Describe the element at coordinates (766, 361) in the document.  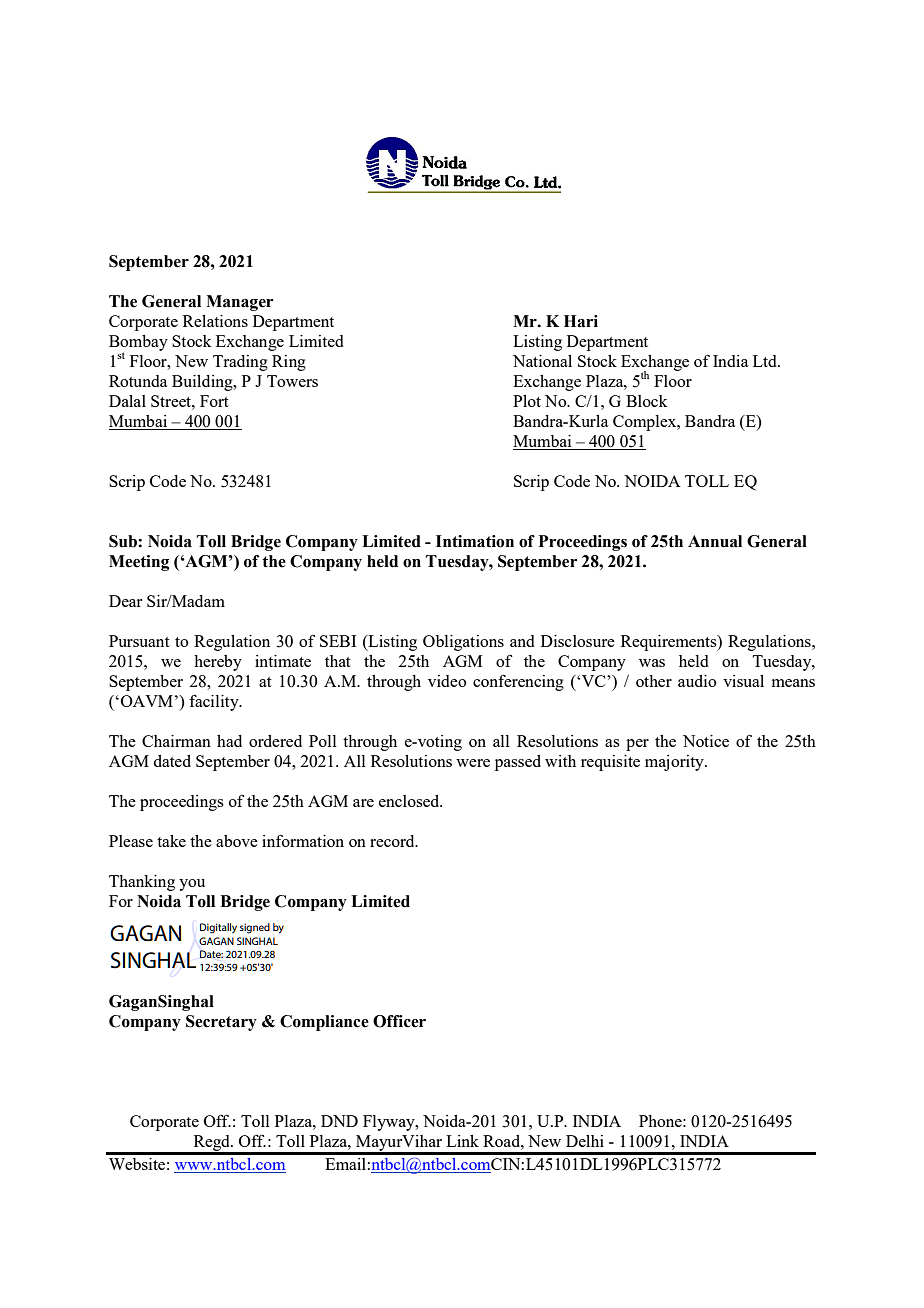
I see `Ltd` at that location.
